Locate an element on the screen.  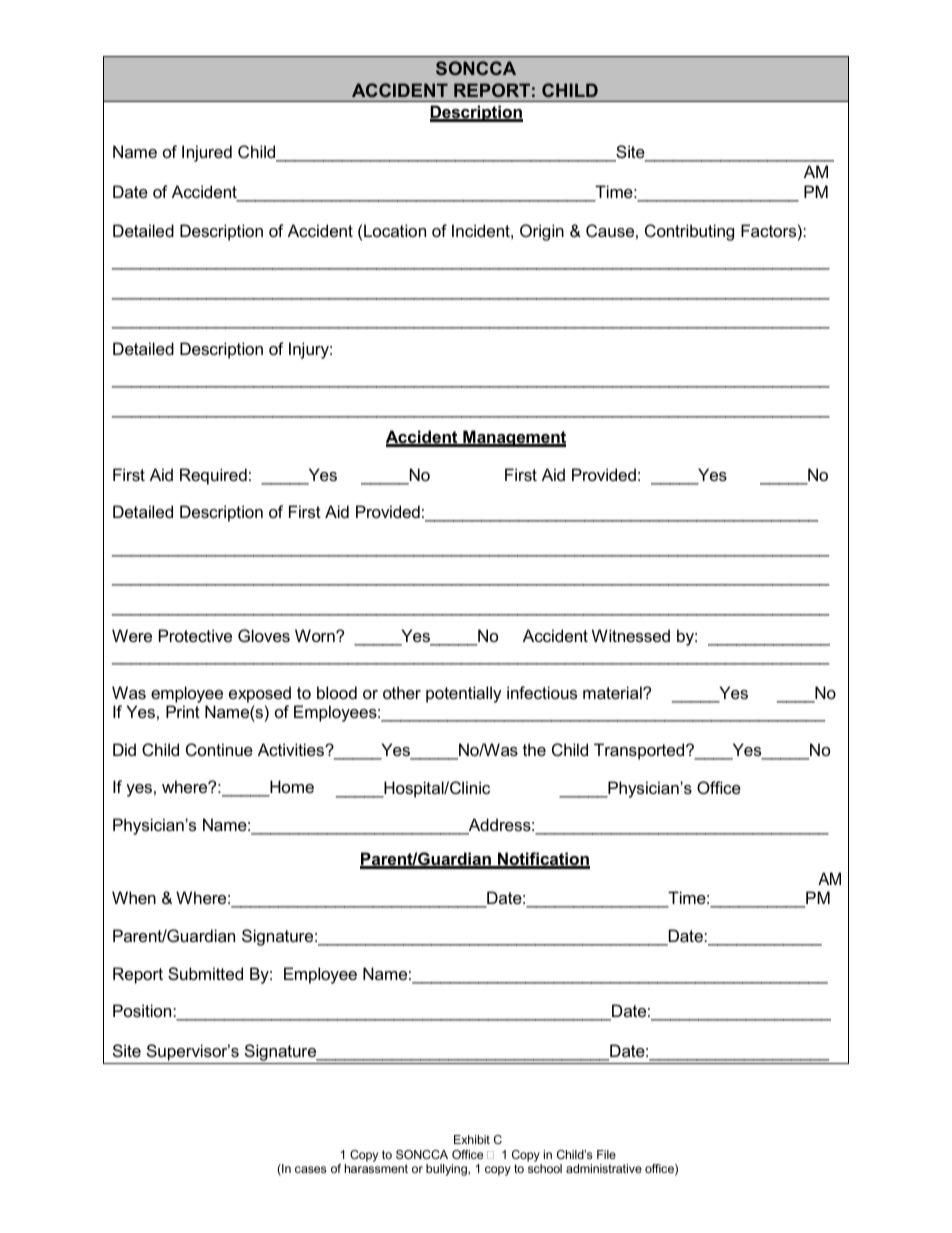
material is located at coordinates (613, 692).
